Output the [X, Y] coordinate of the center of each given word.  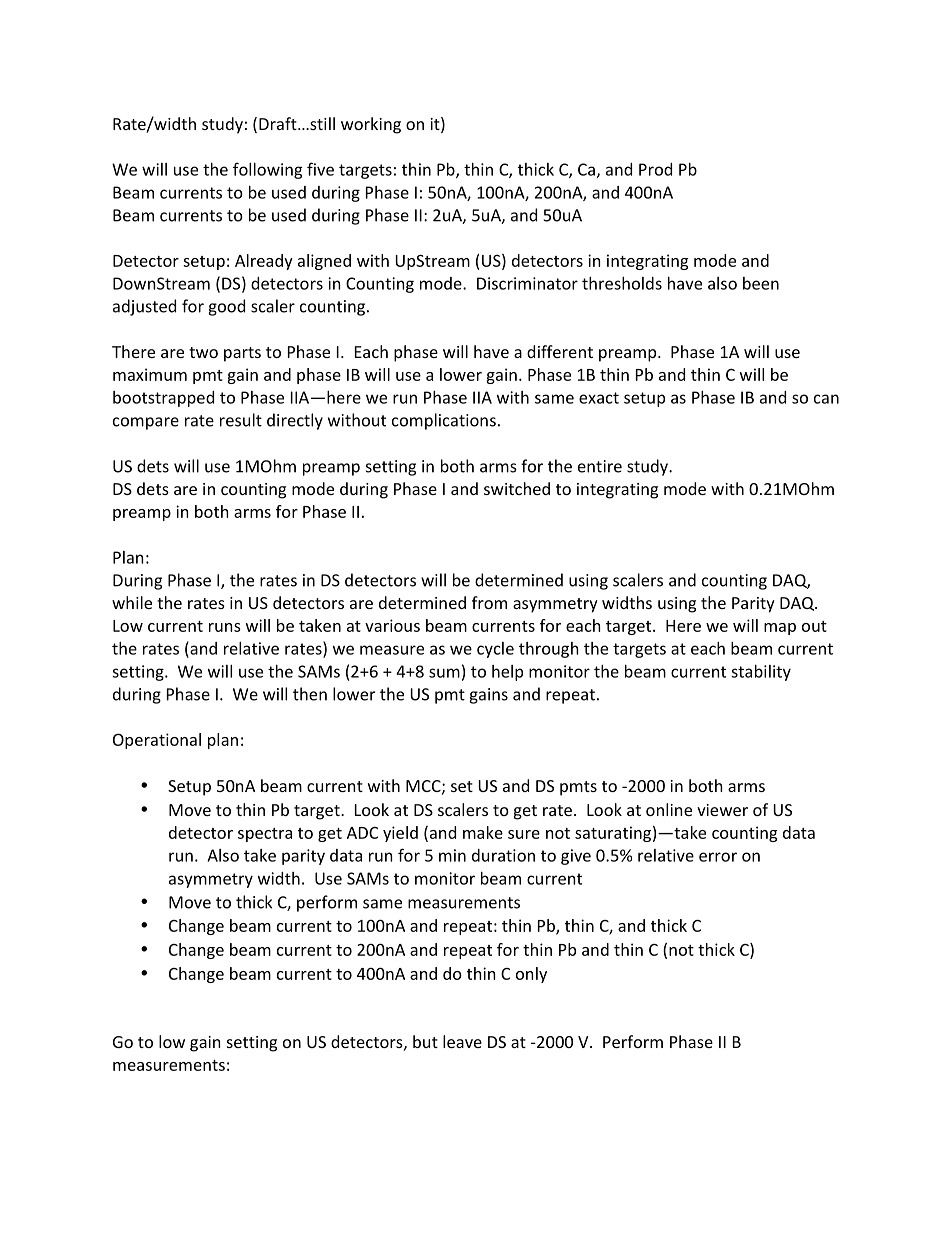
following [268, 170]
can [826, 399]
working [371, 125]
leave [462, 1041]
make [483, 832]
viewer [722, 810]
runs [225, 627]
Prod [655, 169]
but [425, 1041]
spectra [265, 835]
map [780, 629]
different [560, 351]
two [203, 352]
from [489, 602]
